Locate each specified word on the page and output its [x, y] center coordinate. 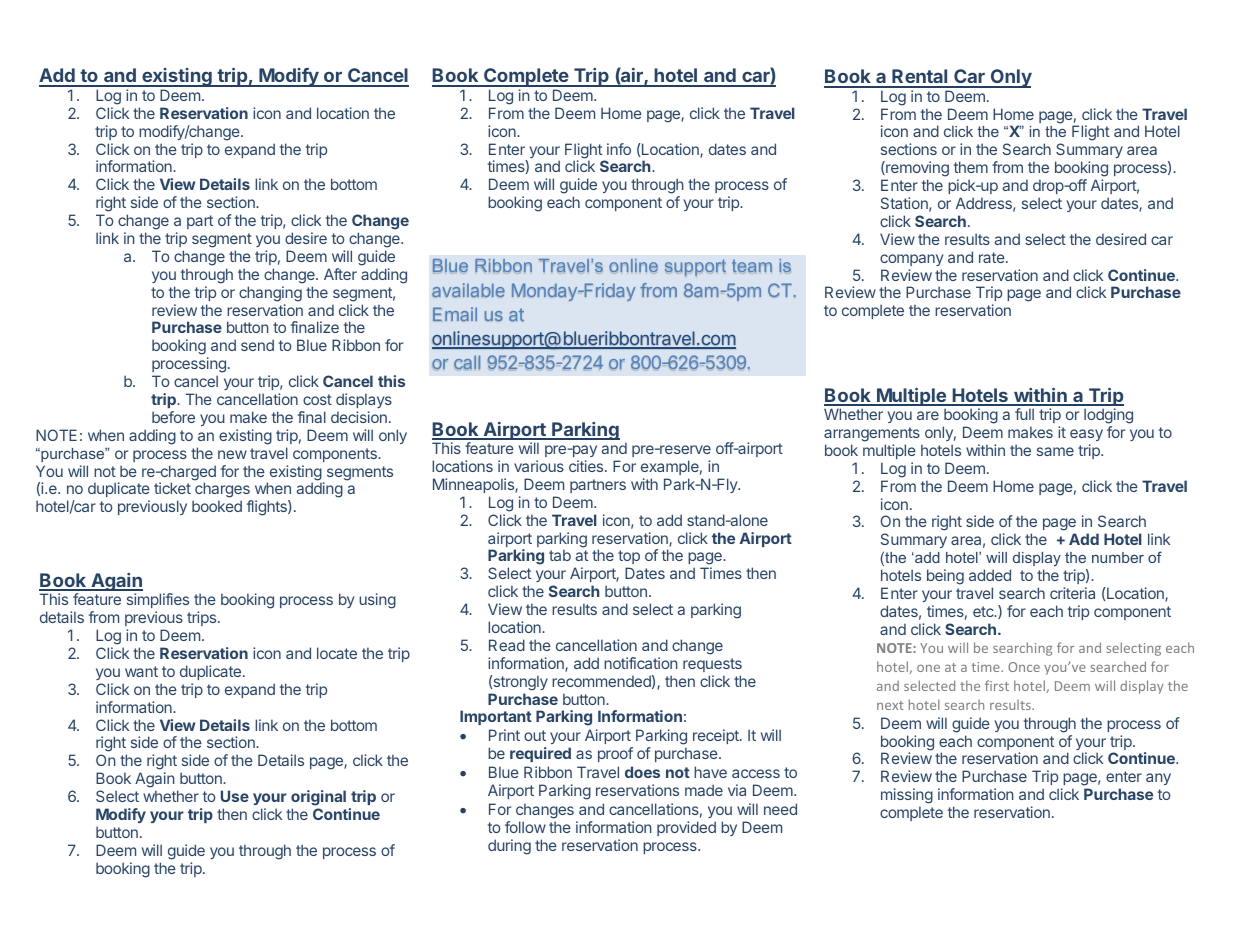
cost [317, 399]
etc [984, 611]
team [752, 265]
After [340, 274]
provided [686, 828]
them [971, 167]
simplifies [158, 602]
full [1024, 414]
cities [587, 466]
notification [641, 663]
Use [235, 796]
